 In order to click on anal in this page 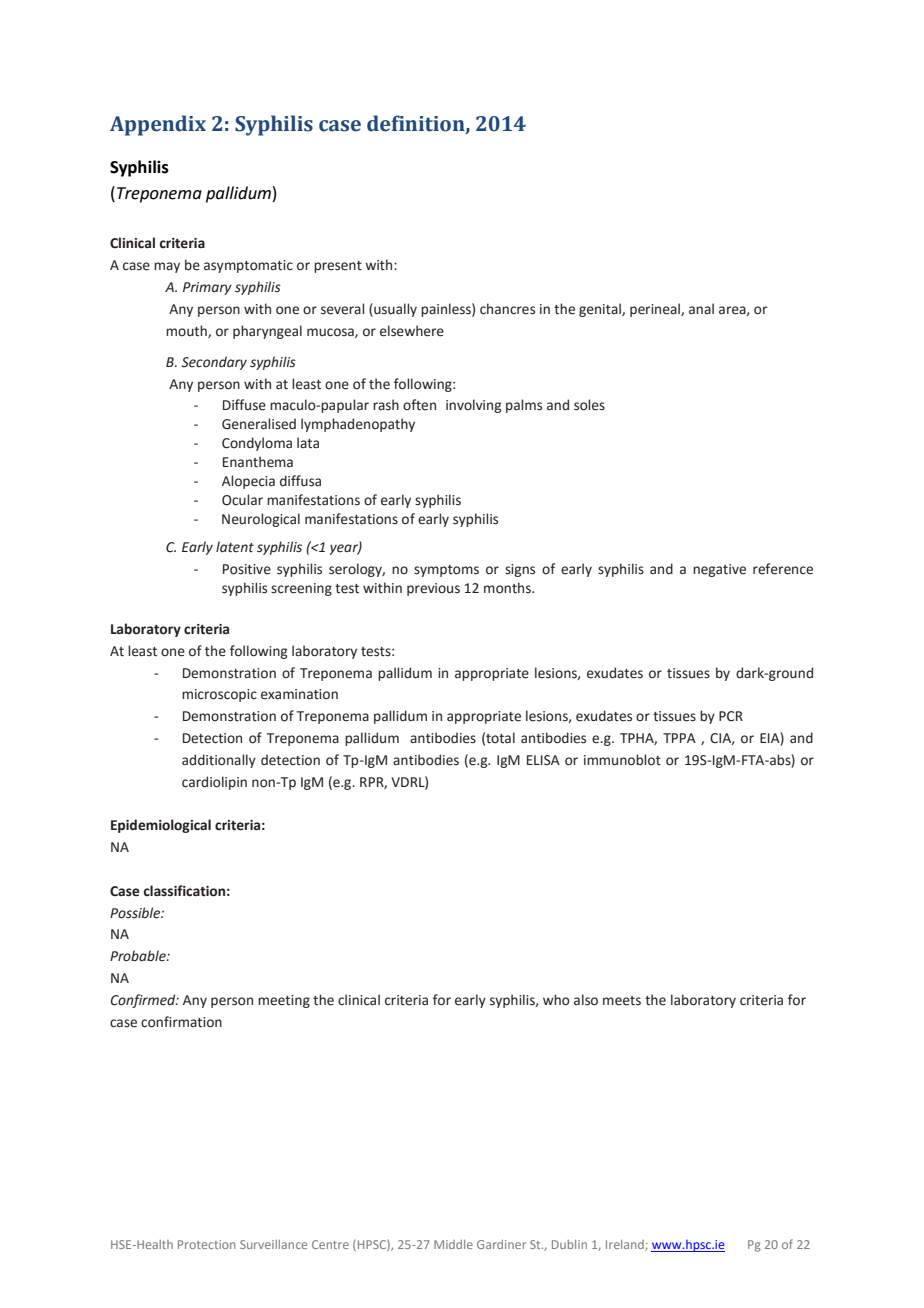, I will do `click(701, 308)`.
